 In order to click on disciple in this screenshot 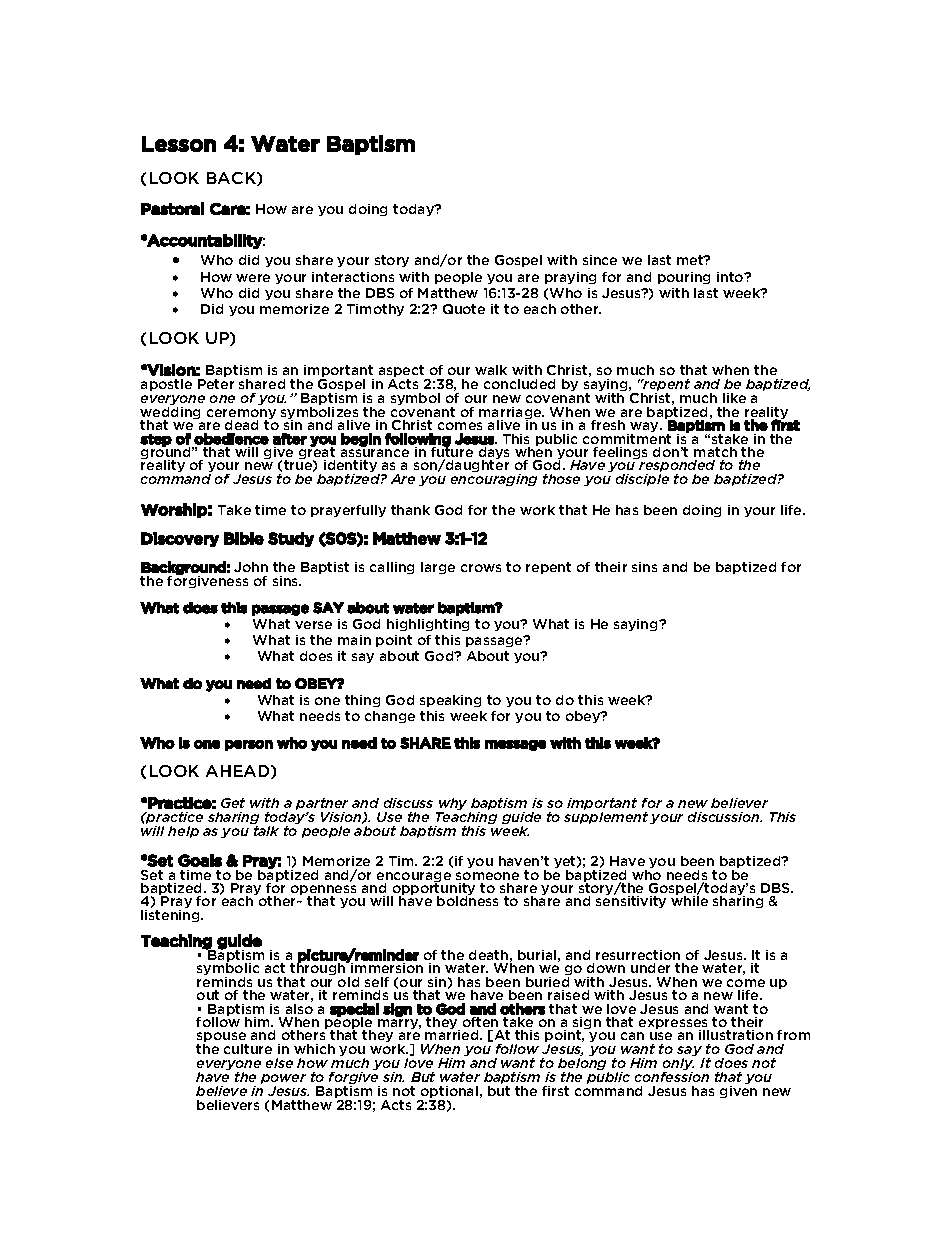, I will do `click(642, 480)`.
